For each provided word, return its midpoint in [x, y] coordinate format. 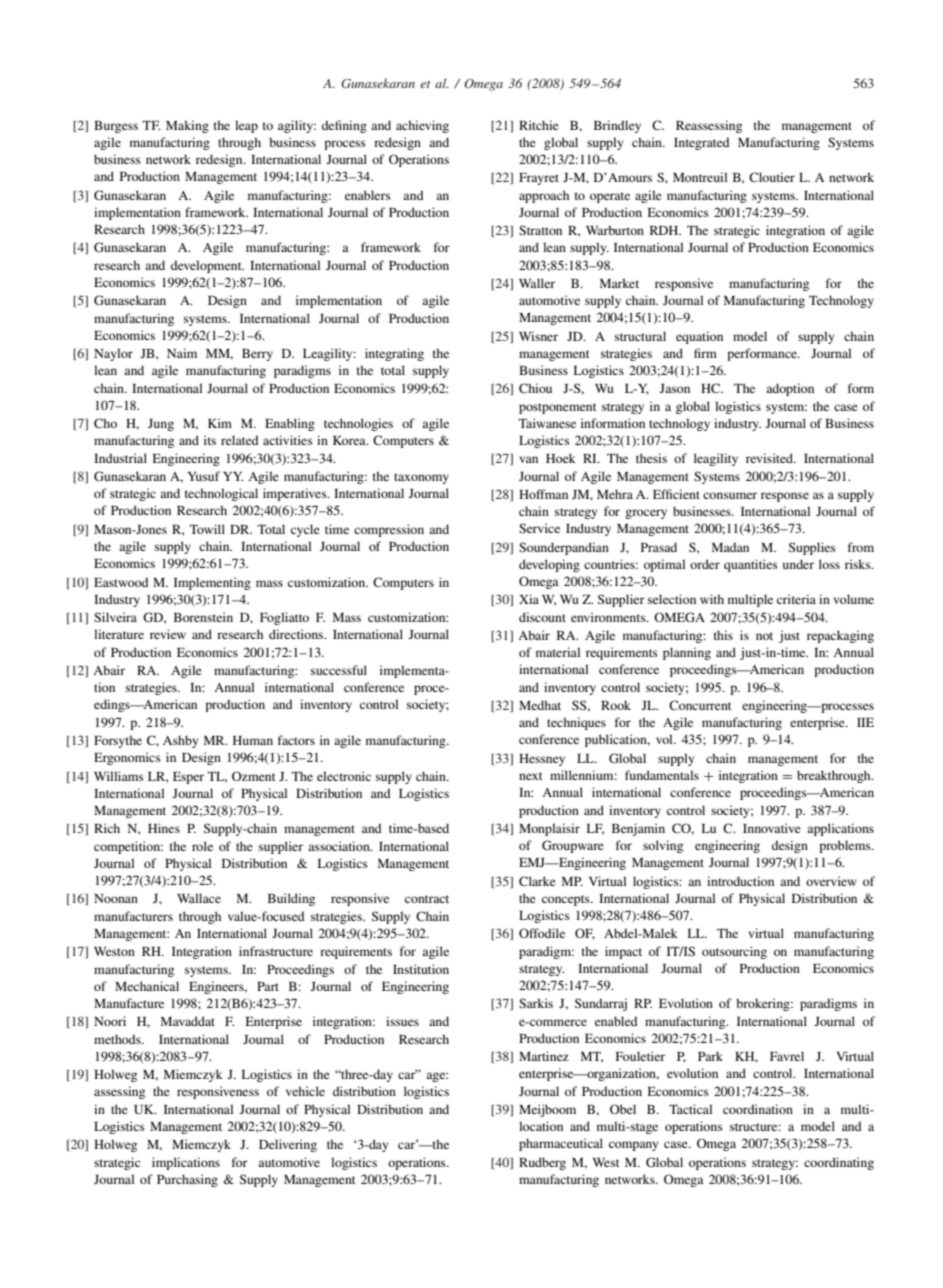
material [558, 652]
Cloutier [772, 177]
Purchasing [187, 1180]
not [764, 636]
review [168, 634]
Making [187, 126]
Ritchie [539, 125]
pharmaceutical [561, 1144]
